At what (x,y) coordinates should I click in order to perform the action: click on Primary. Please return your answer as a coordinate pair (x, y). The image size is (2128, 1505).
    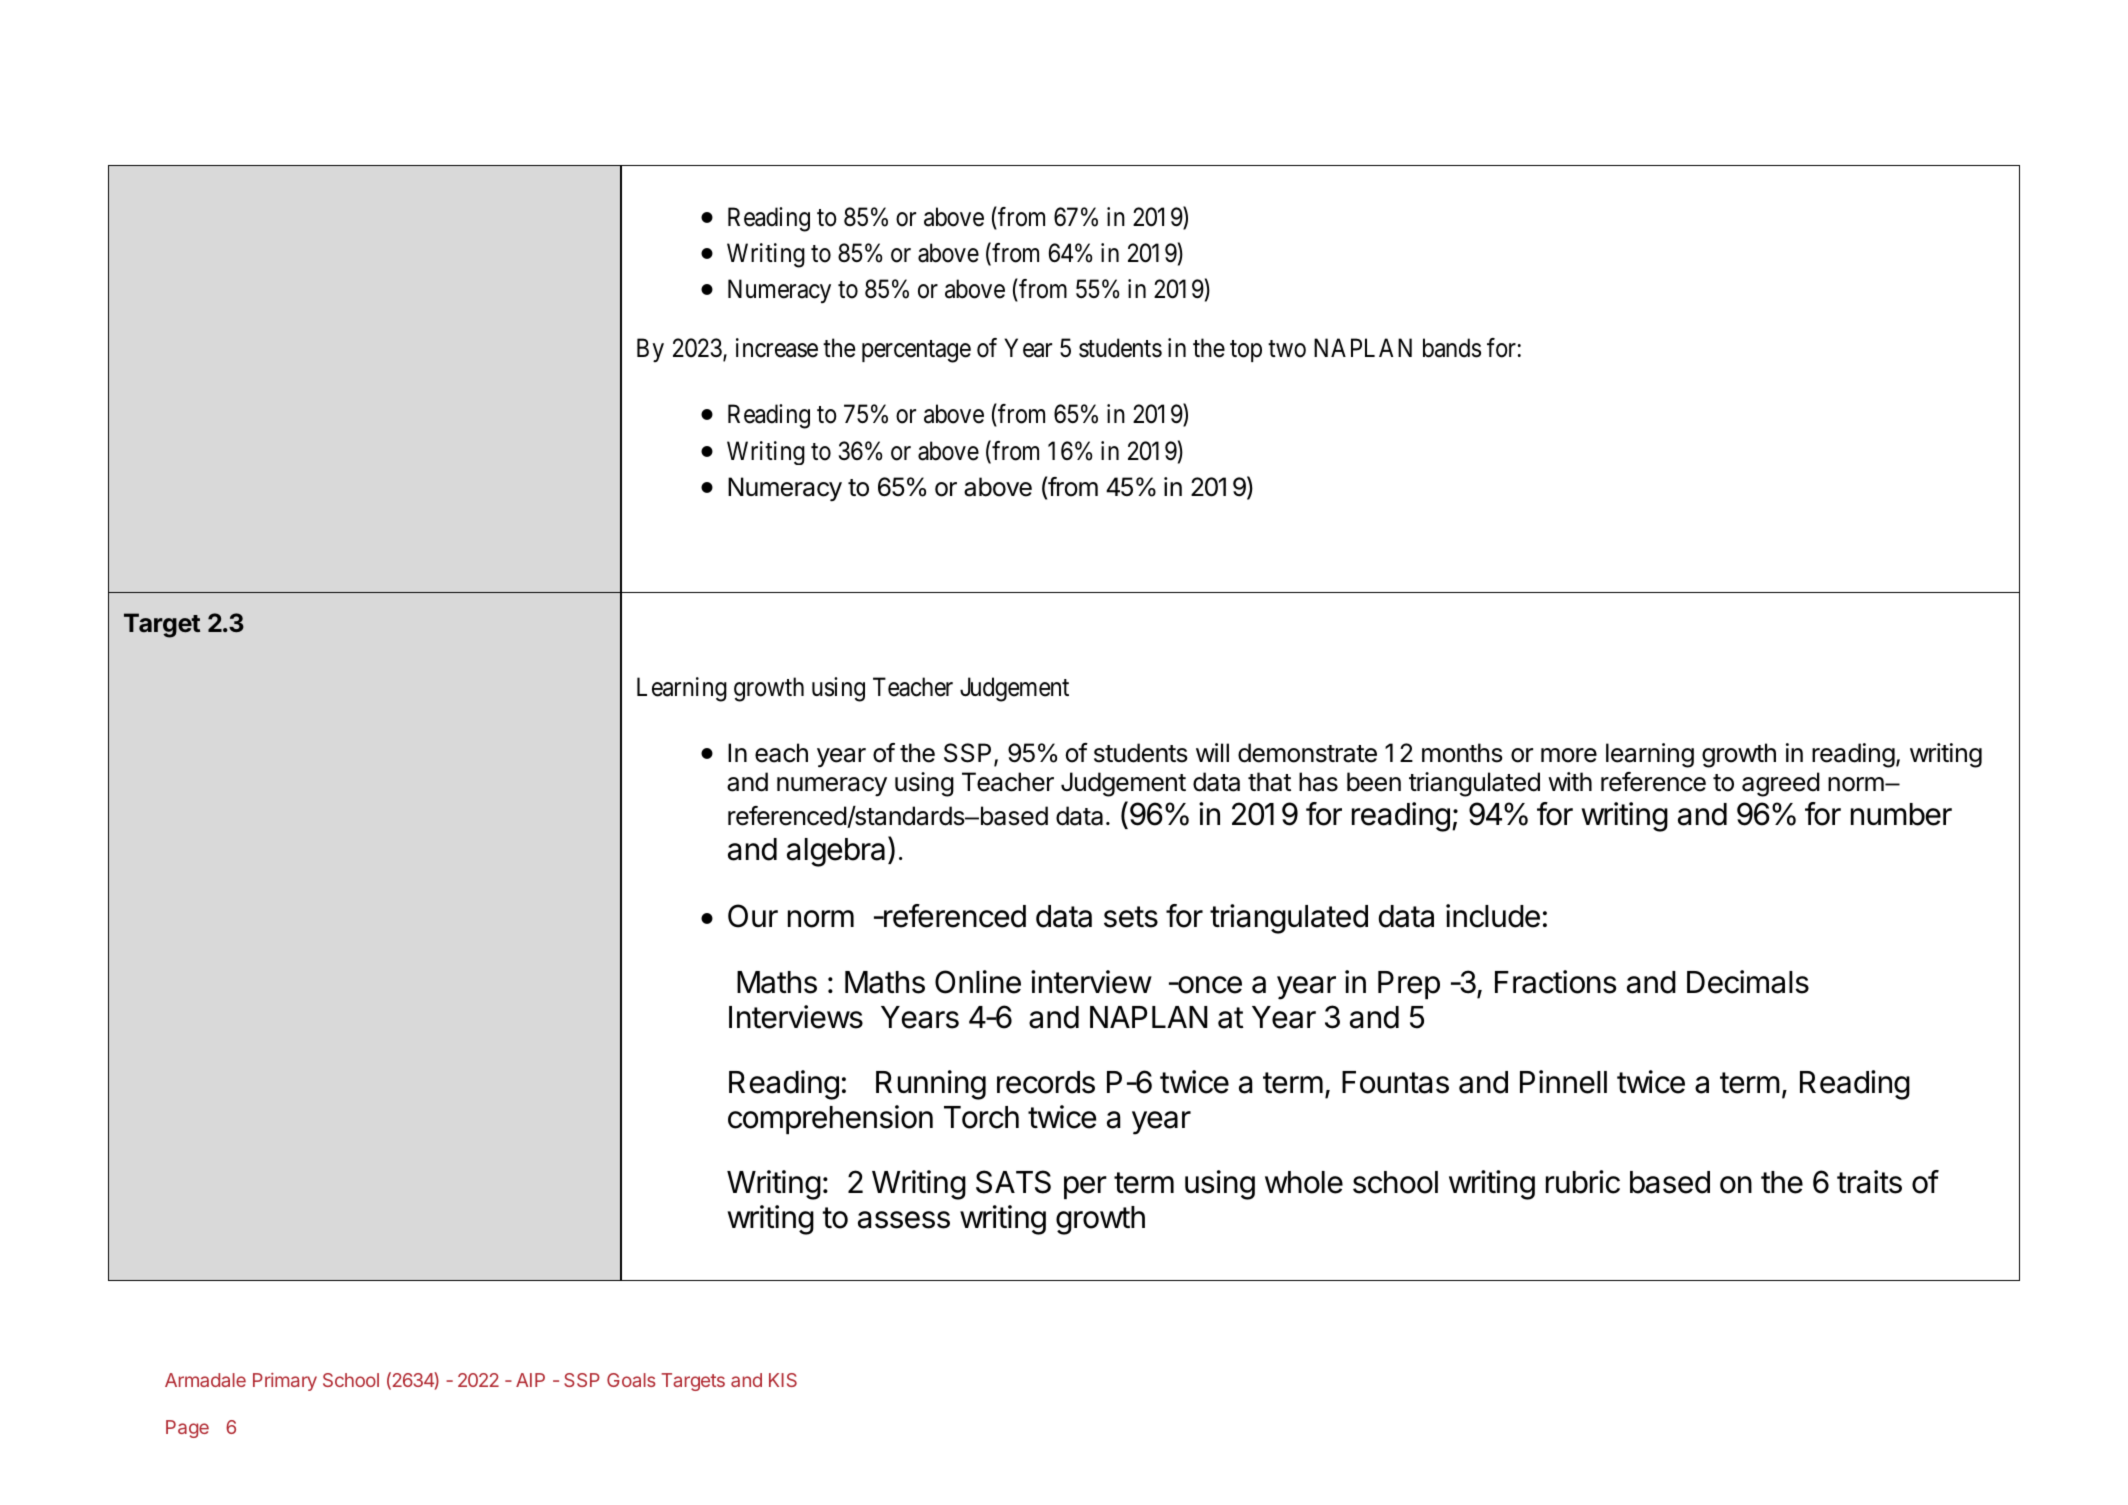
    Looking at the image, I should click on (285, 1382).
